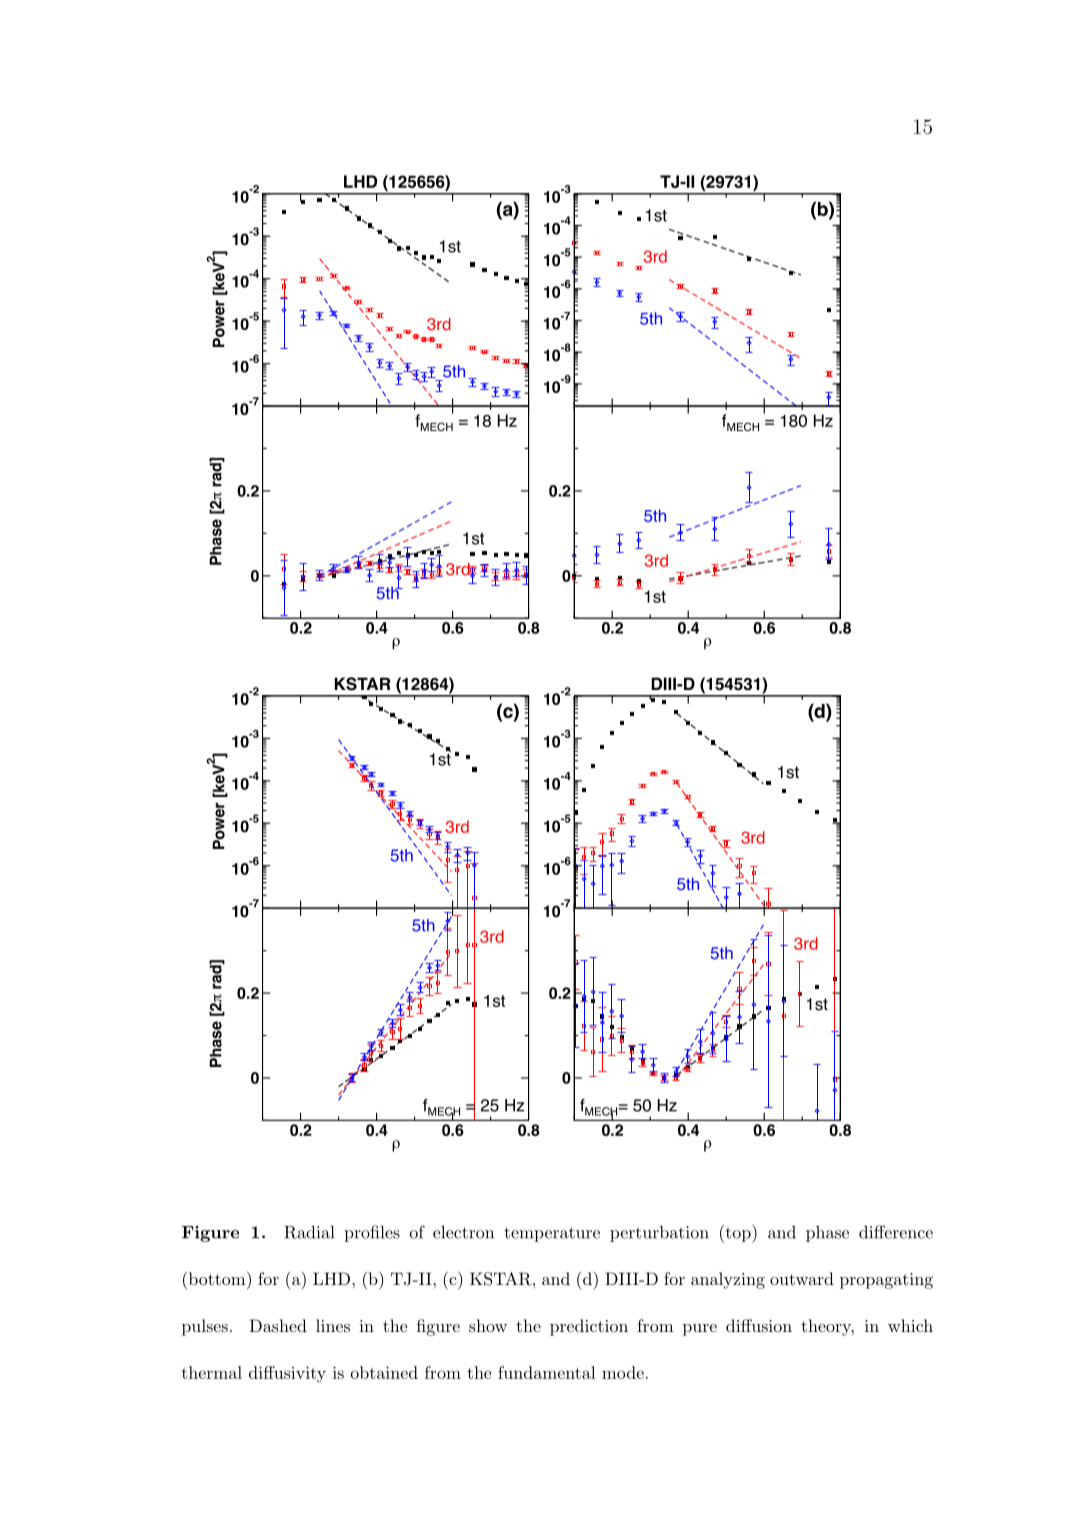 This image has height=1521, width=1075. Describe the element at coordinates (488, 1325) in the image. I see `show` at that location.
